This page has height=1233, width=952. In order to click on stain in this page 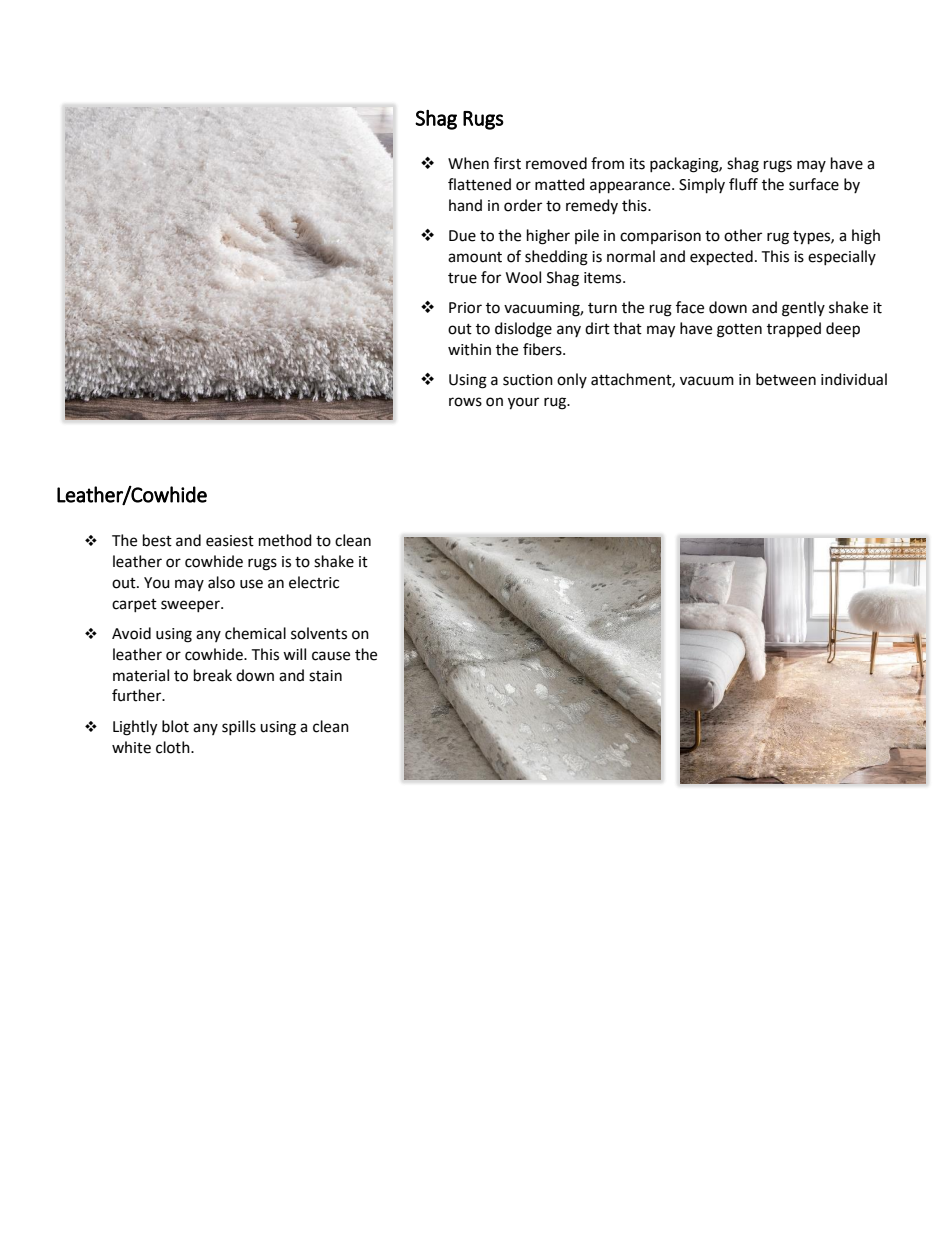, I will do `click(325, 676)`.
